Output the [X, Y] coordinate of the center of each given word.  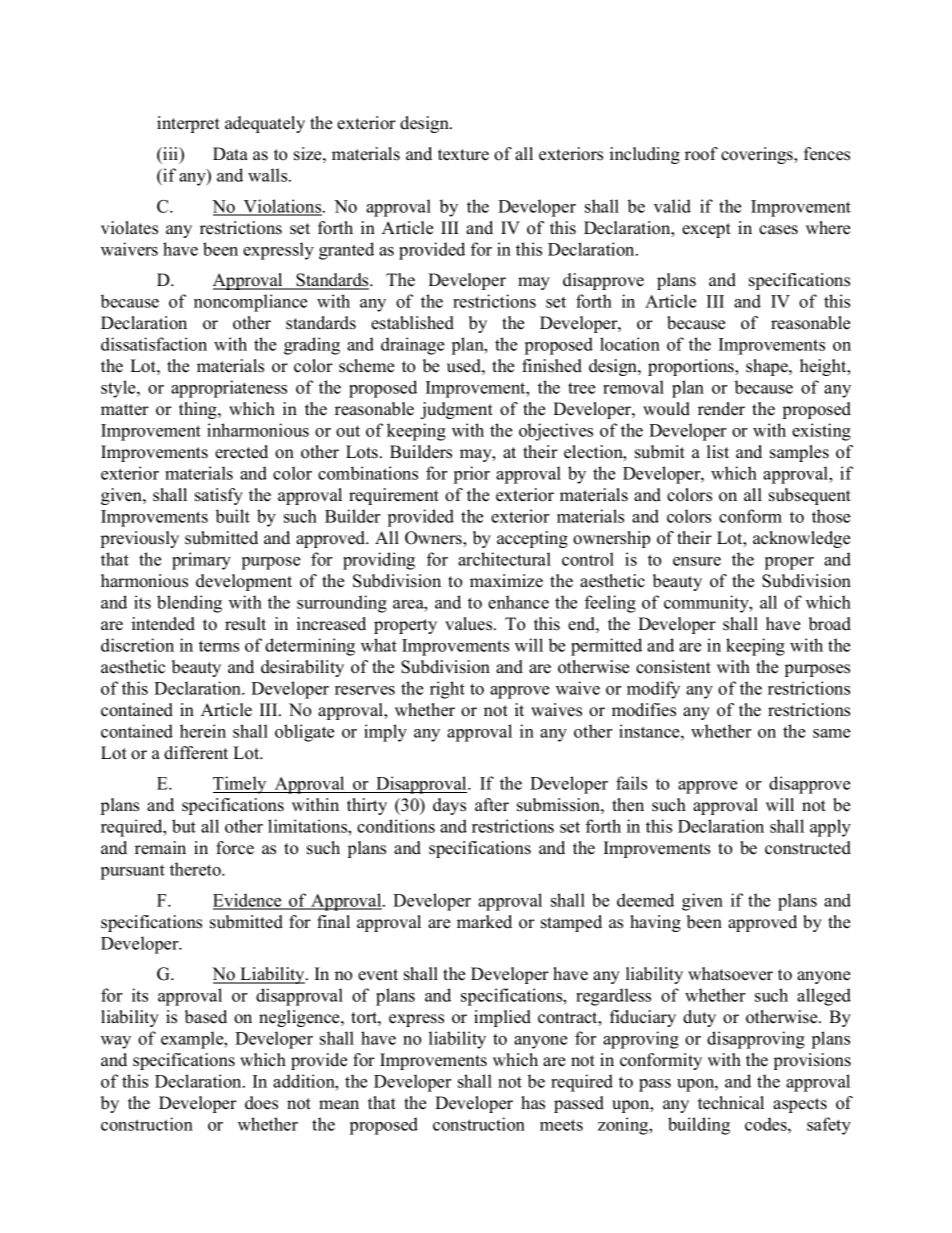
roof [701, 154]
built [233, 516]
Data [230, 153]
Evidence [248, 901]
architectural [504, 559]
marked [484, 922]
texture [463, 155]
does [261, 1103]
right [447, 690]
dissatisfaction [154, 344]
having [655, 923]
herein [203, 731]
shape [768, 367]
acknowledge [801, 539]
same [831, 733]
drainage [412, 346]
